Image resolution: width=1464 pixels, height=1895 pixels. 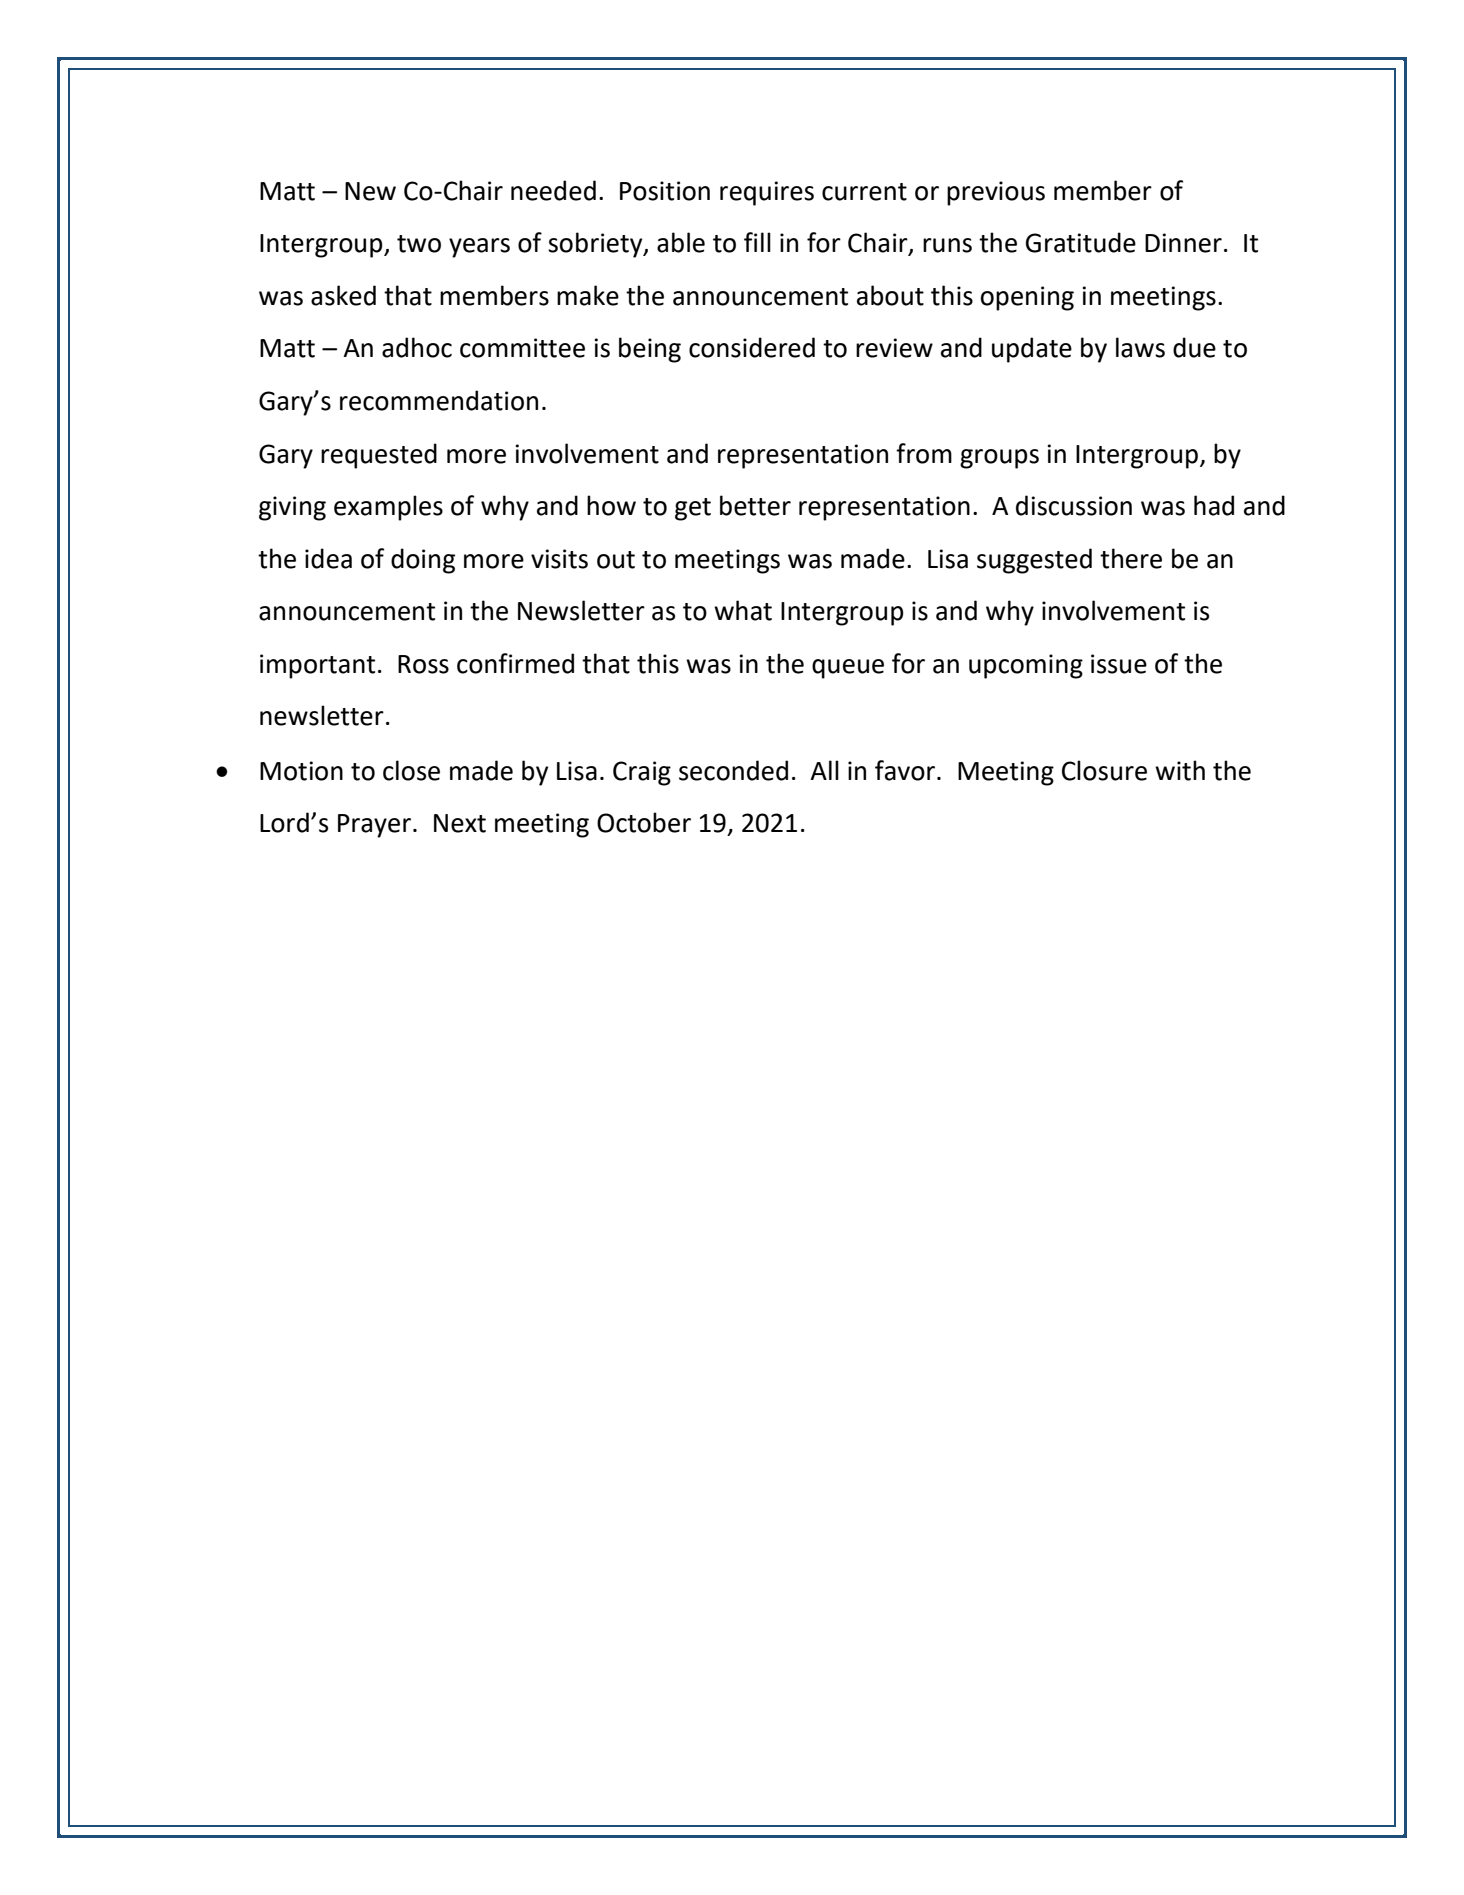 I want to click on better, so click(x=755, y=505).
